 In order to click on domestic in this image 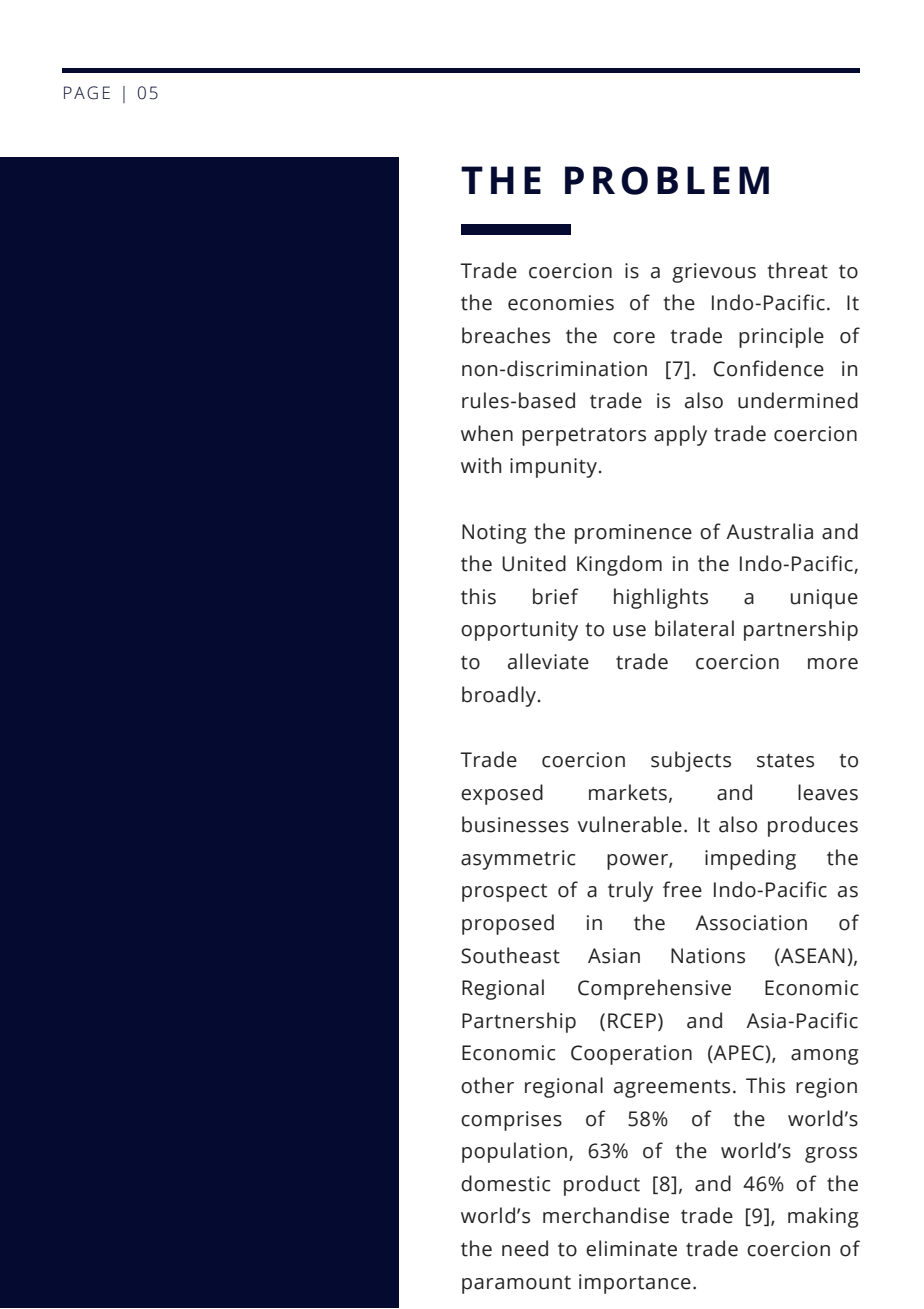, I will do `click(505, 1183)`.
